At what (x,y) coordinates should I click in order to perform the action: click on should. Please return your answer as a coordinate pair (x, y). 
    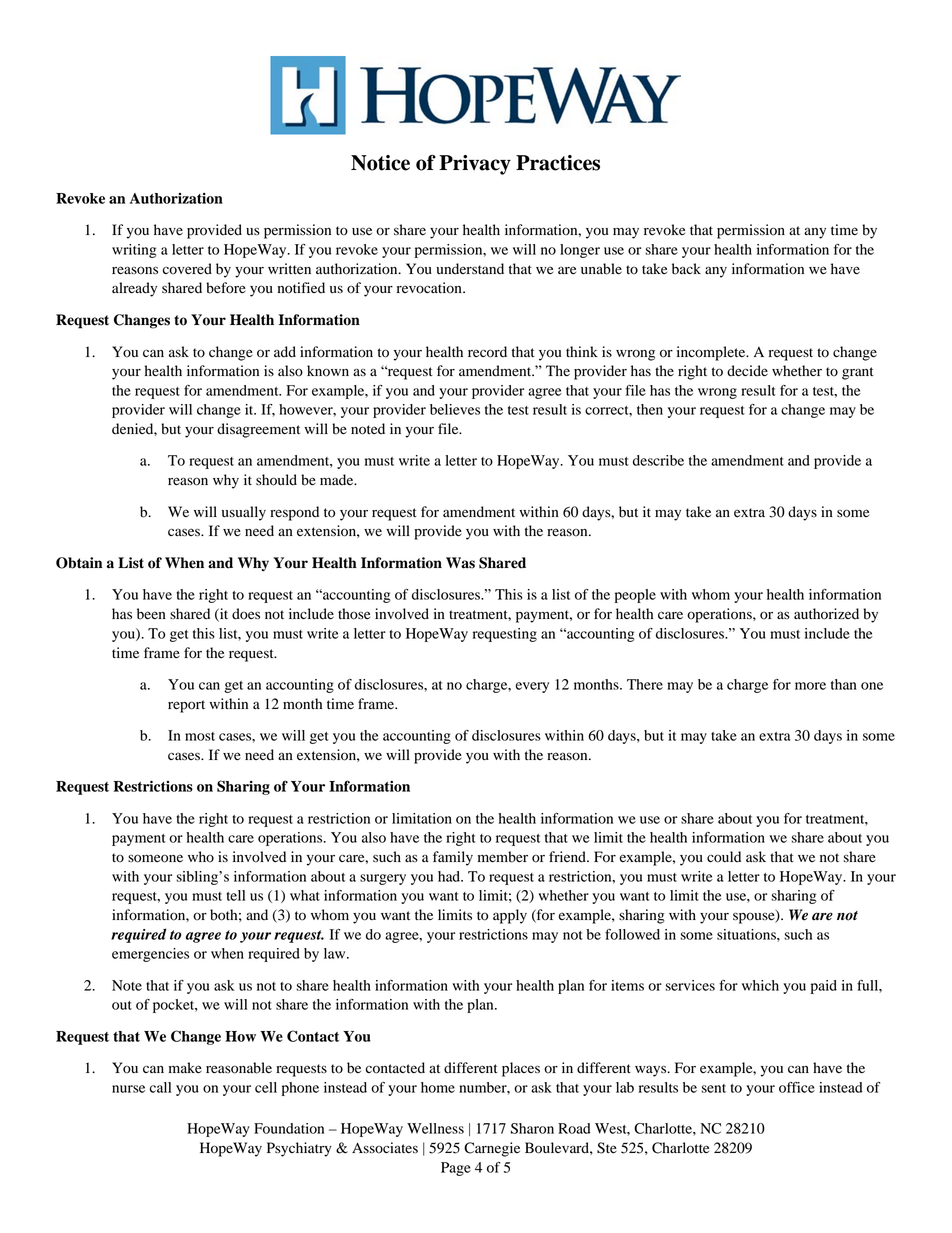
    Looking at the image, I should click on (276, 480).
